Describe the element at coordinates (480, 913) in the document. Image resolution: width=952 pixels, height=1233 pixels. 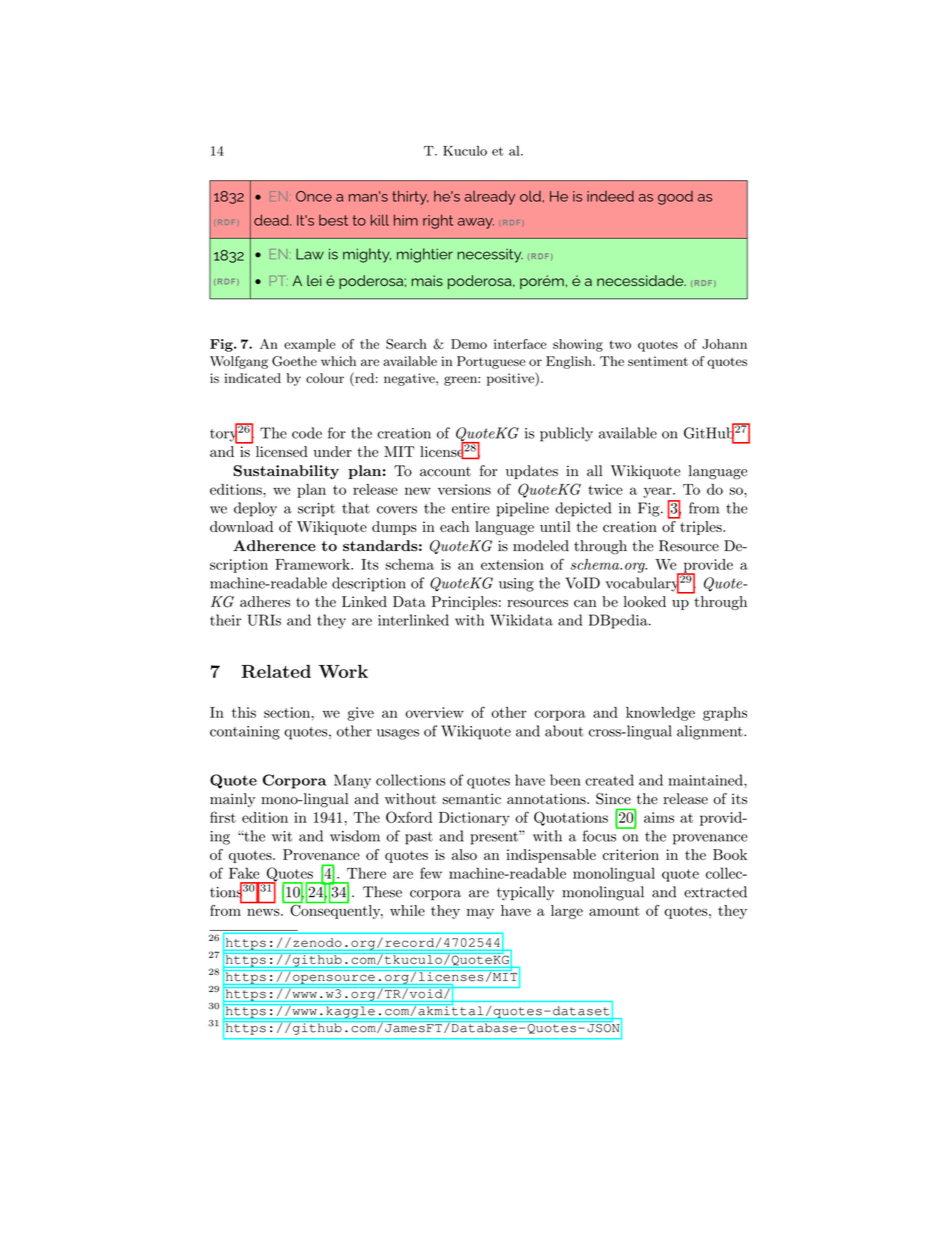
I see `may` at that location.
